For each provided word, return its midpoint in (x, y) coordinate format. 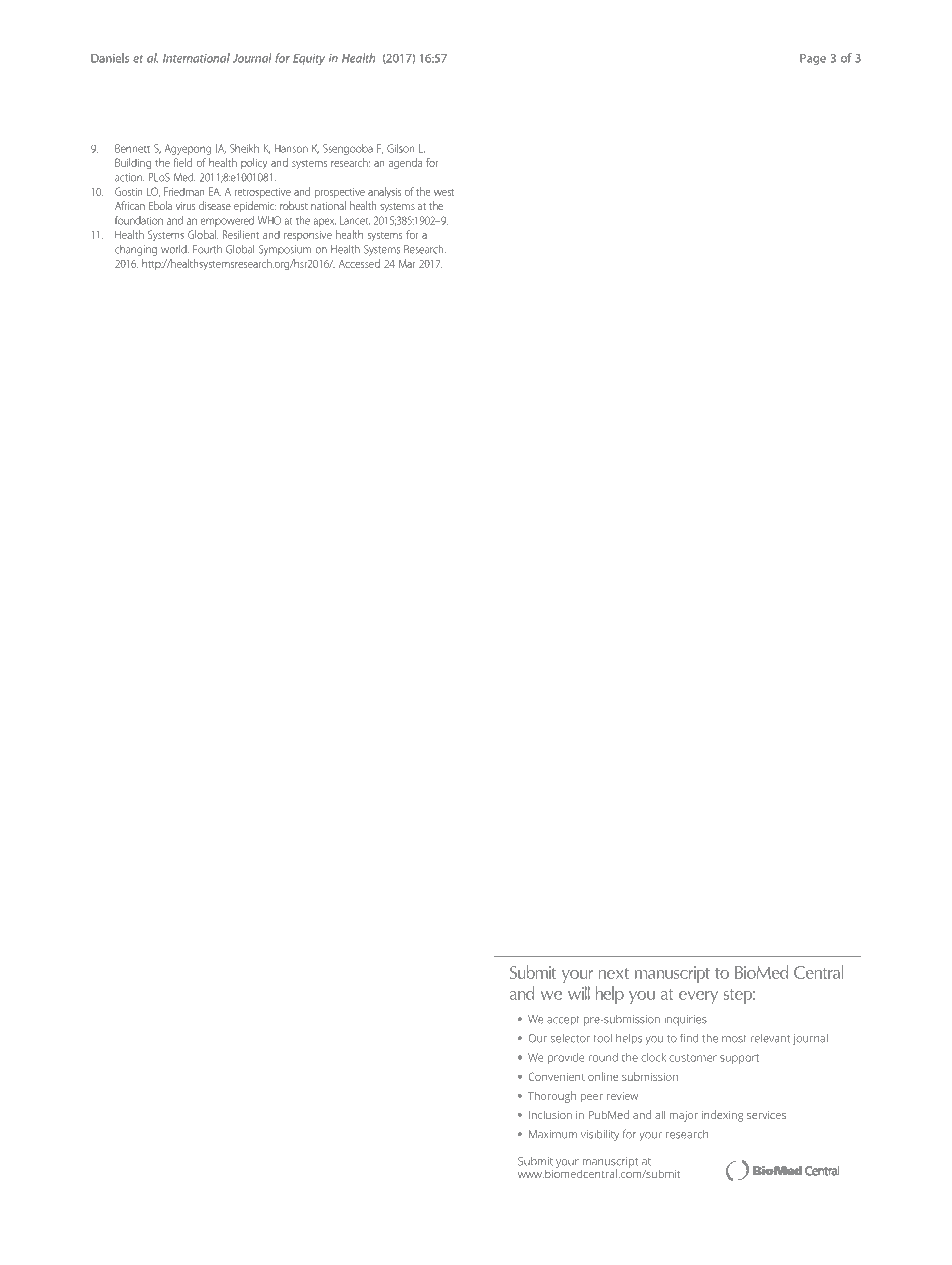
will (579, 993)
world (175, 249)
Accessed (359, 263)
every (698, 997)
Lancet (355, 220)
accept (563, 1021)
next (614, 973)
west (444, 192)
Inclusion (550, 1115)
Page (813, 59)
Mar (407, 263)
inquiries (685, 1020)
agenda (405, 164)
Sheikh (244, 148)
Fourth (207, 249)
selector (570, 1038)
